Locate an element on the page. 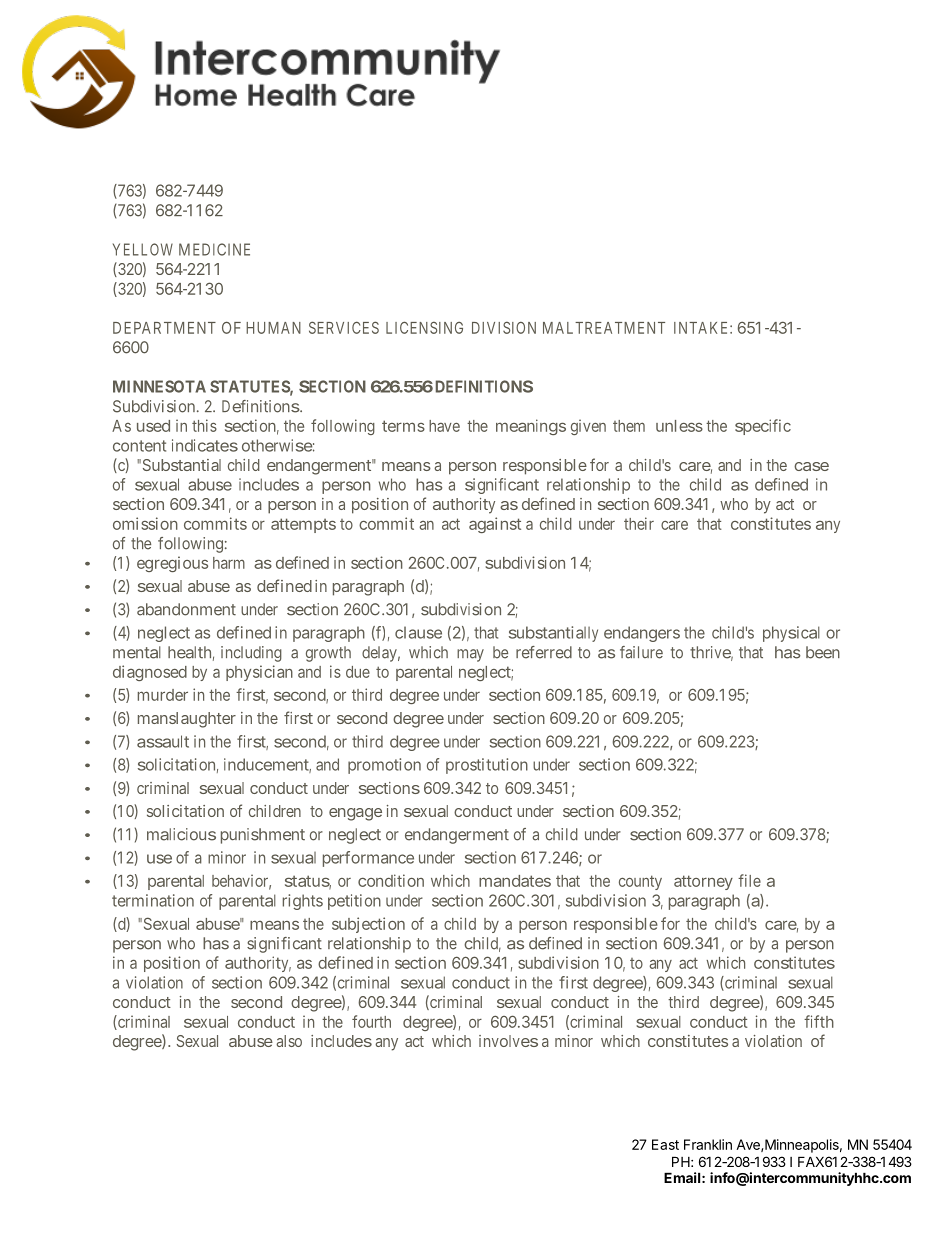 The width and height of the image is (952, 1233). MALTREATMENT is located at coordinates (604, 328).
